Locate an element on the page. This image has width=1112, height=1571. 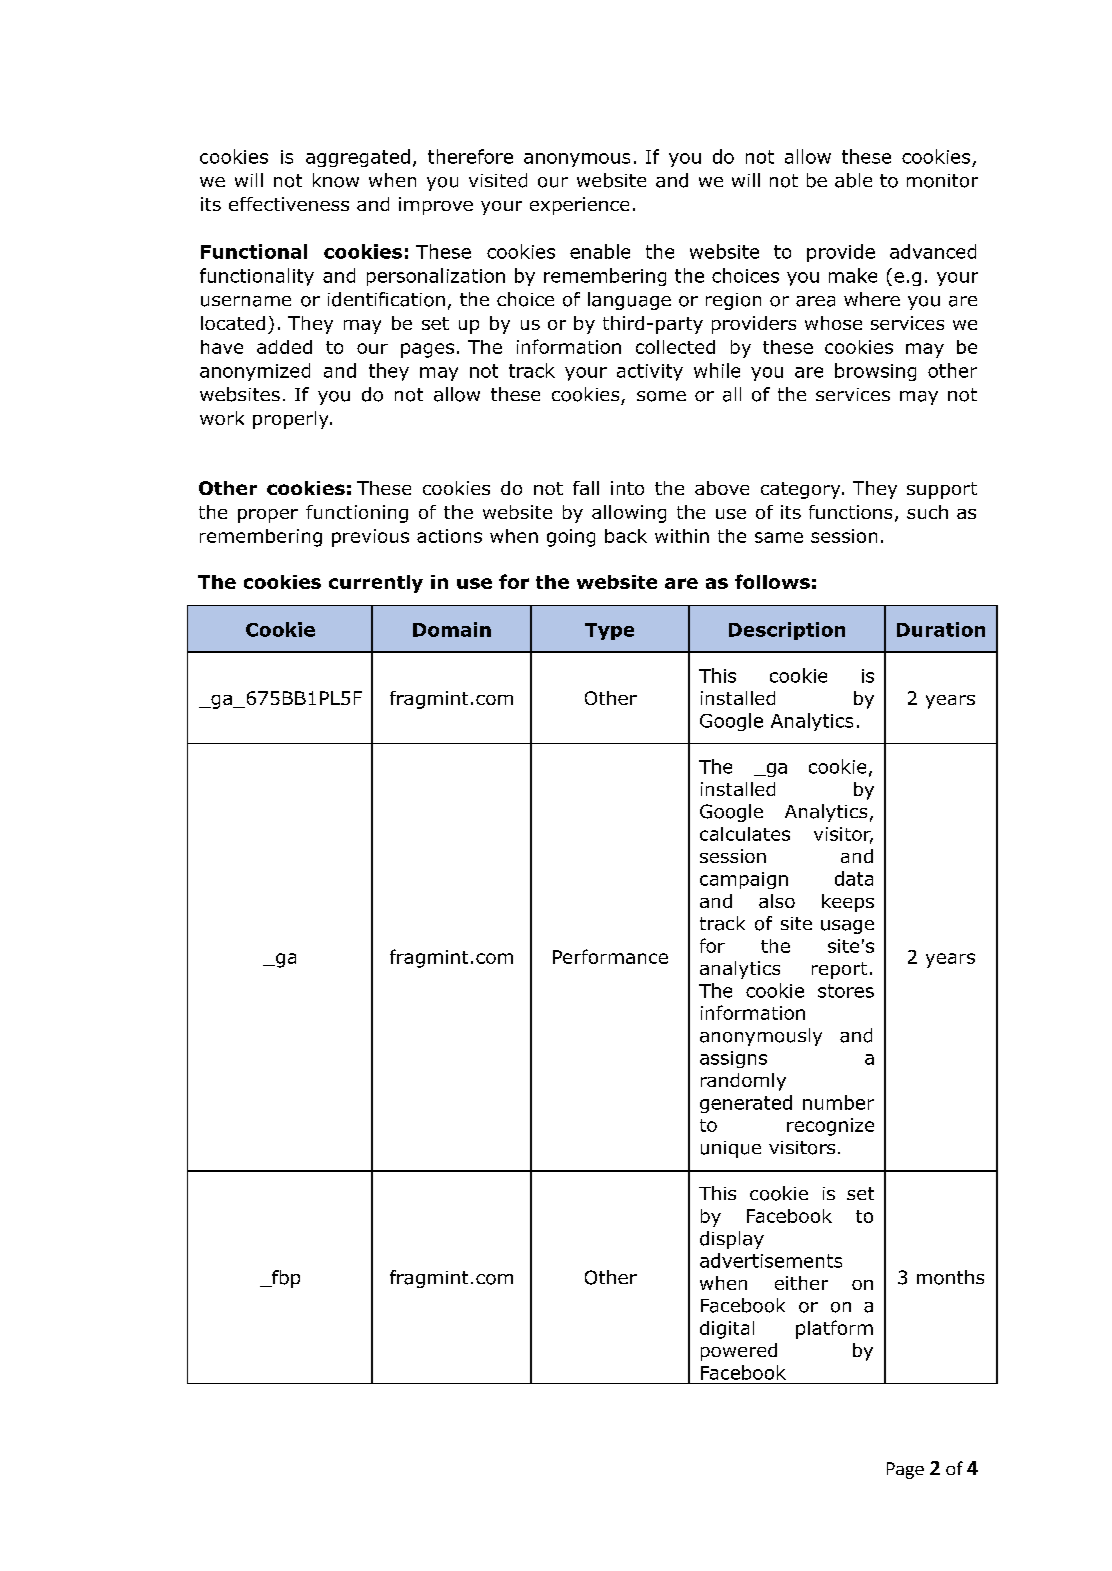
Domain is located at coordinates (452, 629).
